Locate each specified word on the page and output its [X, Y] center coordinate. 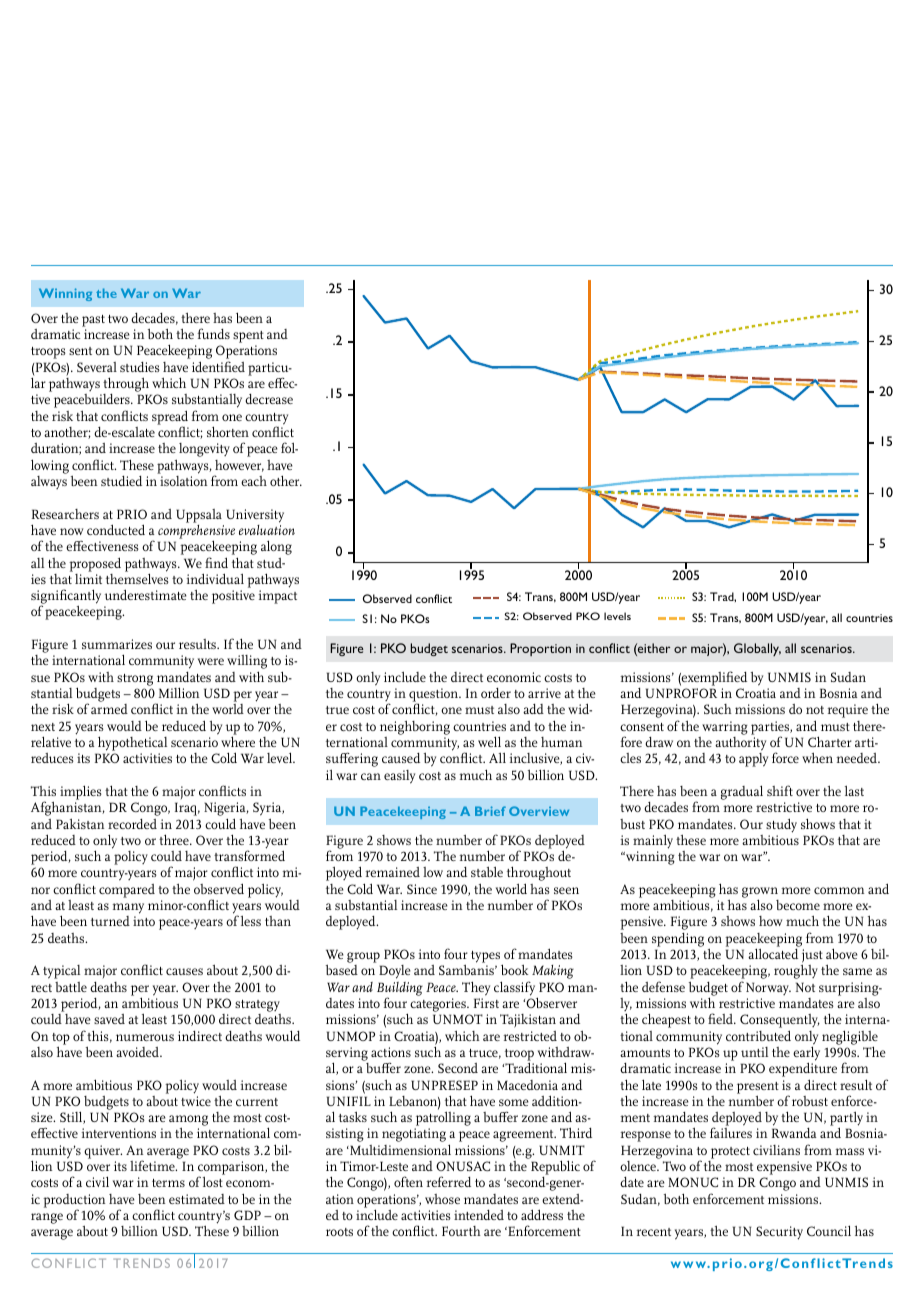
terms [168, 1183]
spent [248, 337]
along [276, 547]
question [434, 696]
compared [127, 891]
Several [97, 367]
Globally [757, 649]
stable [487, 871]
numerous [145, 1037]
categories [439, 1005]
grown [760, 893]
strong [135, 680]
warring [725, 728]
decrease [269, 399]
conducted [116, 529]
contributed [758, 1035]
